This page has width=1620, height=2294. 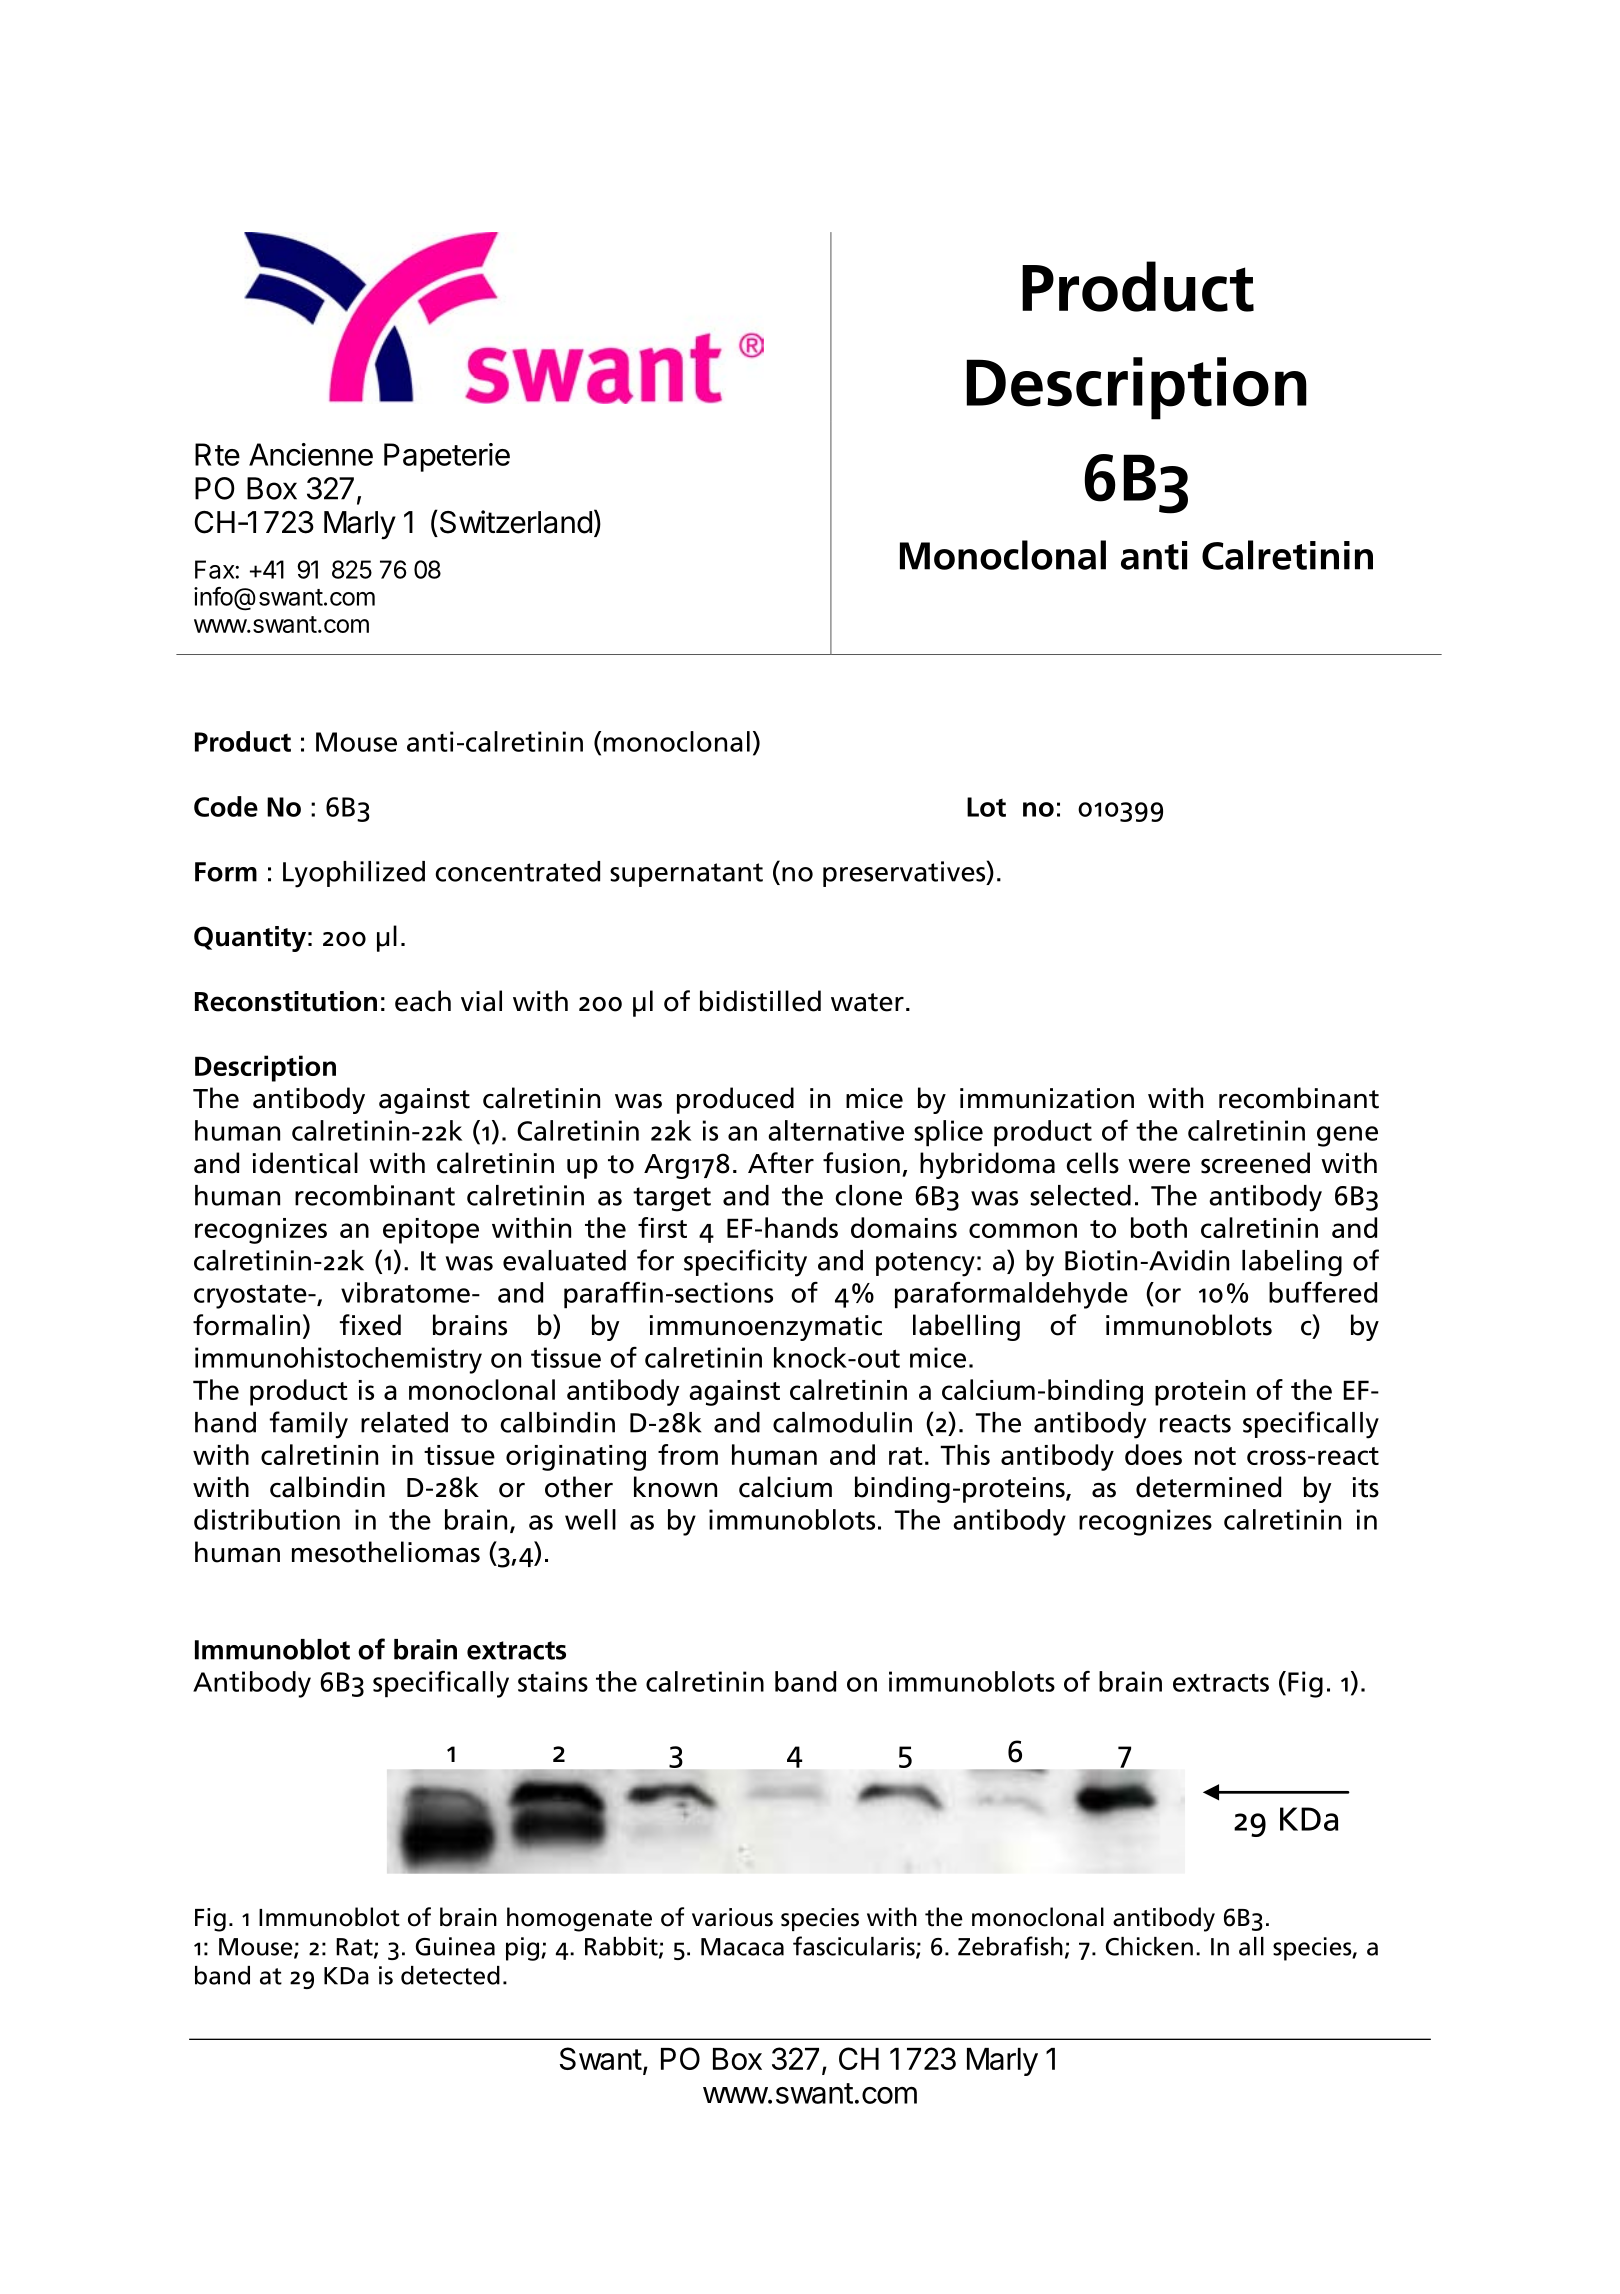 What do you see at coordinates (1159, 1227) in the page?
I see `both` at bounding box center [1159, 1227].
